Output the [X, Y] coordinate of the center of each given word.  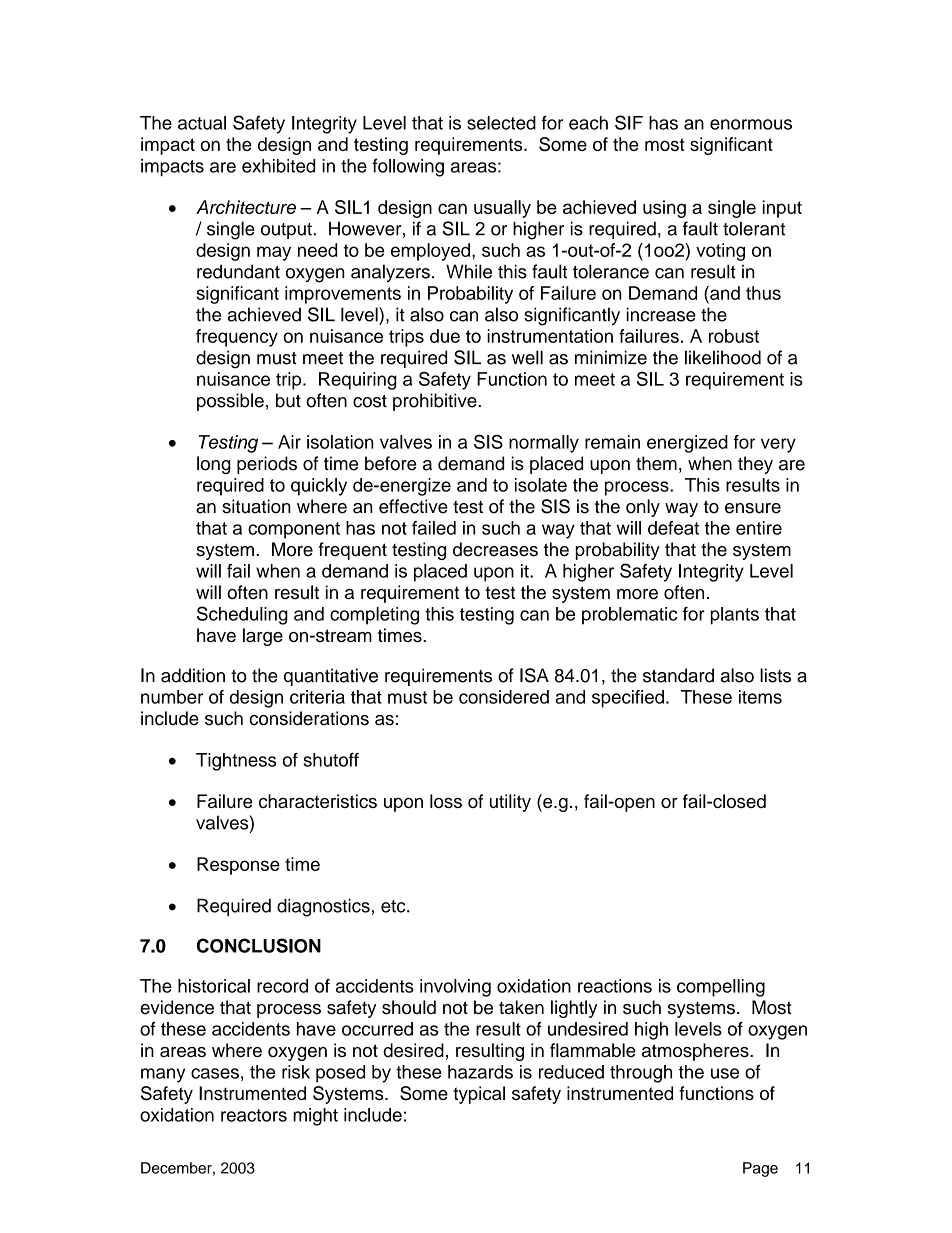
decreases [495, 549]
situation [256, 506]
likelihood [723, 357]
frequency [237, 338]
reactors [254, 1115]
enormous [751, 124]
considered [504, 697]
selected [501, 123]
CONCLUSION [259, 945]
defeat [673, 528]
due [445, 336]
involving [455, 988]
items [760, 697]
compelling [721, 988]
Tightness [236, 762]
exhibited [278, 166]
